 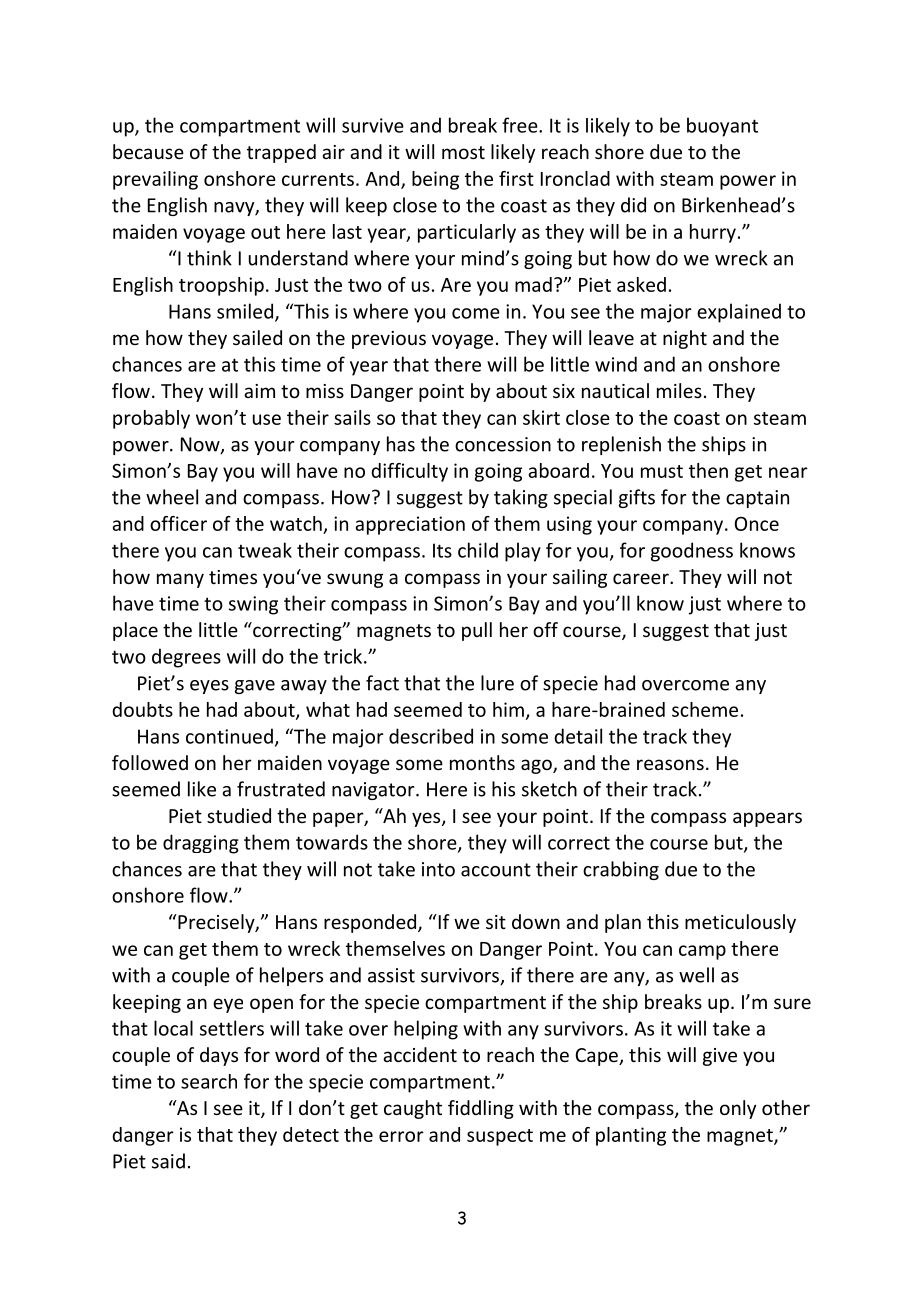 I want to click on camp, so click(x=702, y=952).
